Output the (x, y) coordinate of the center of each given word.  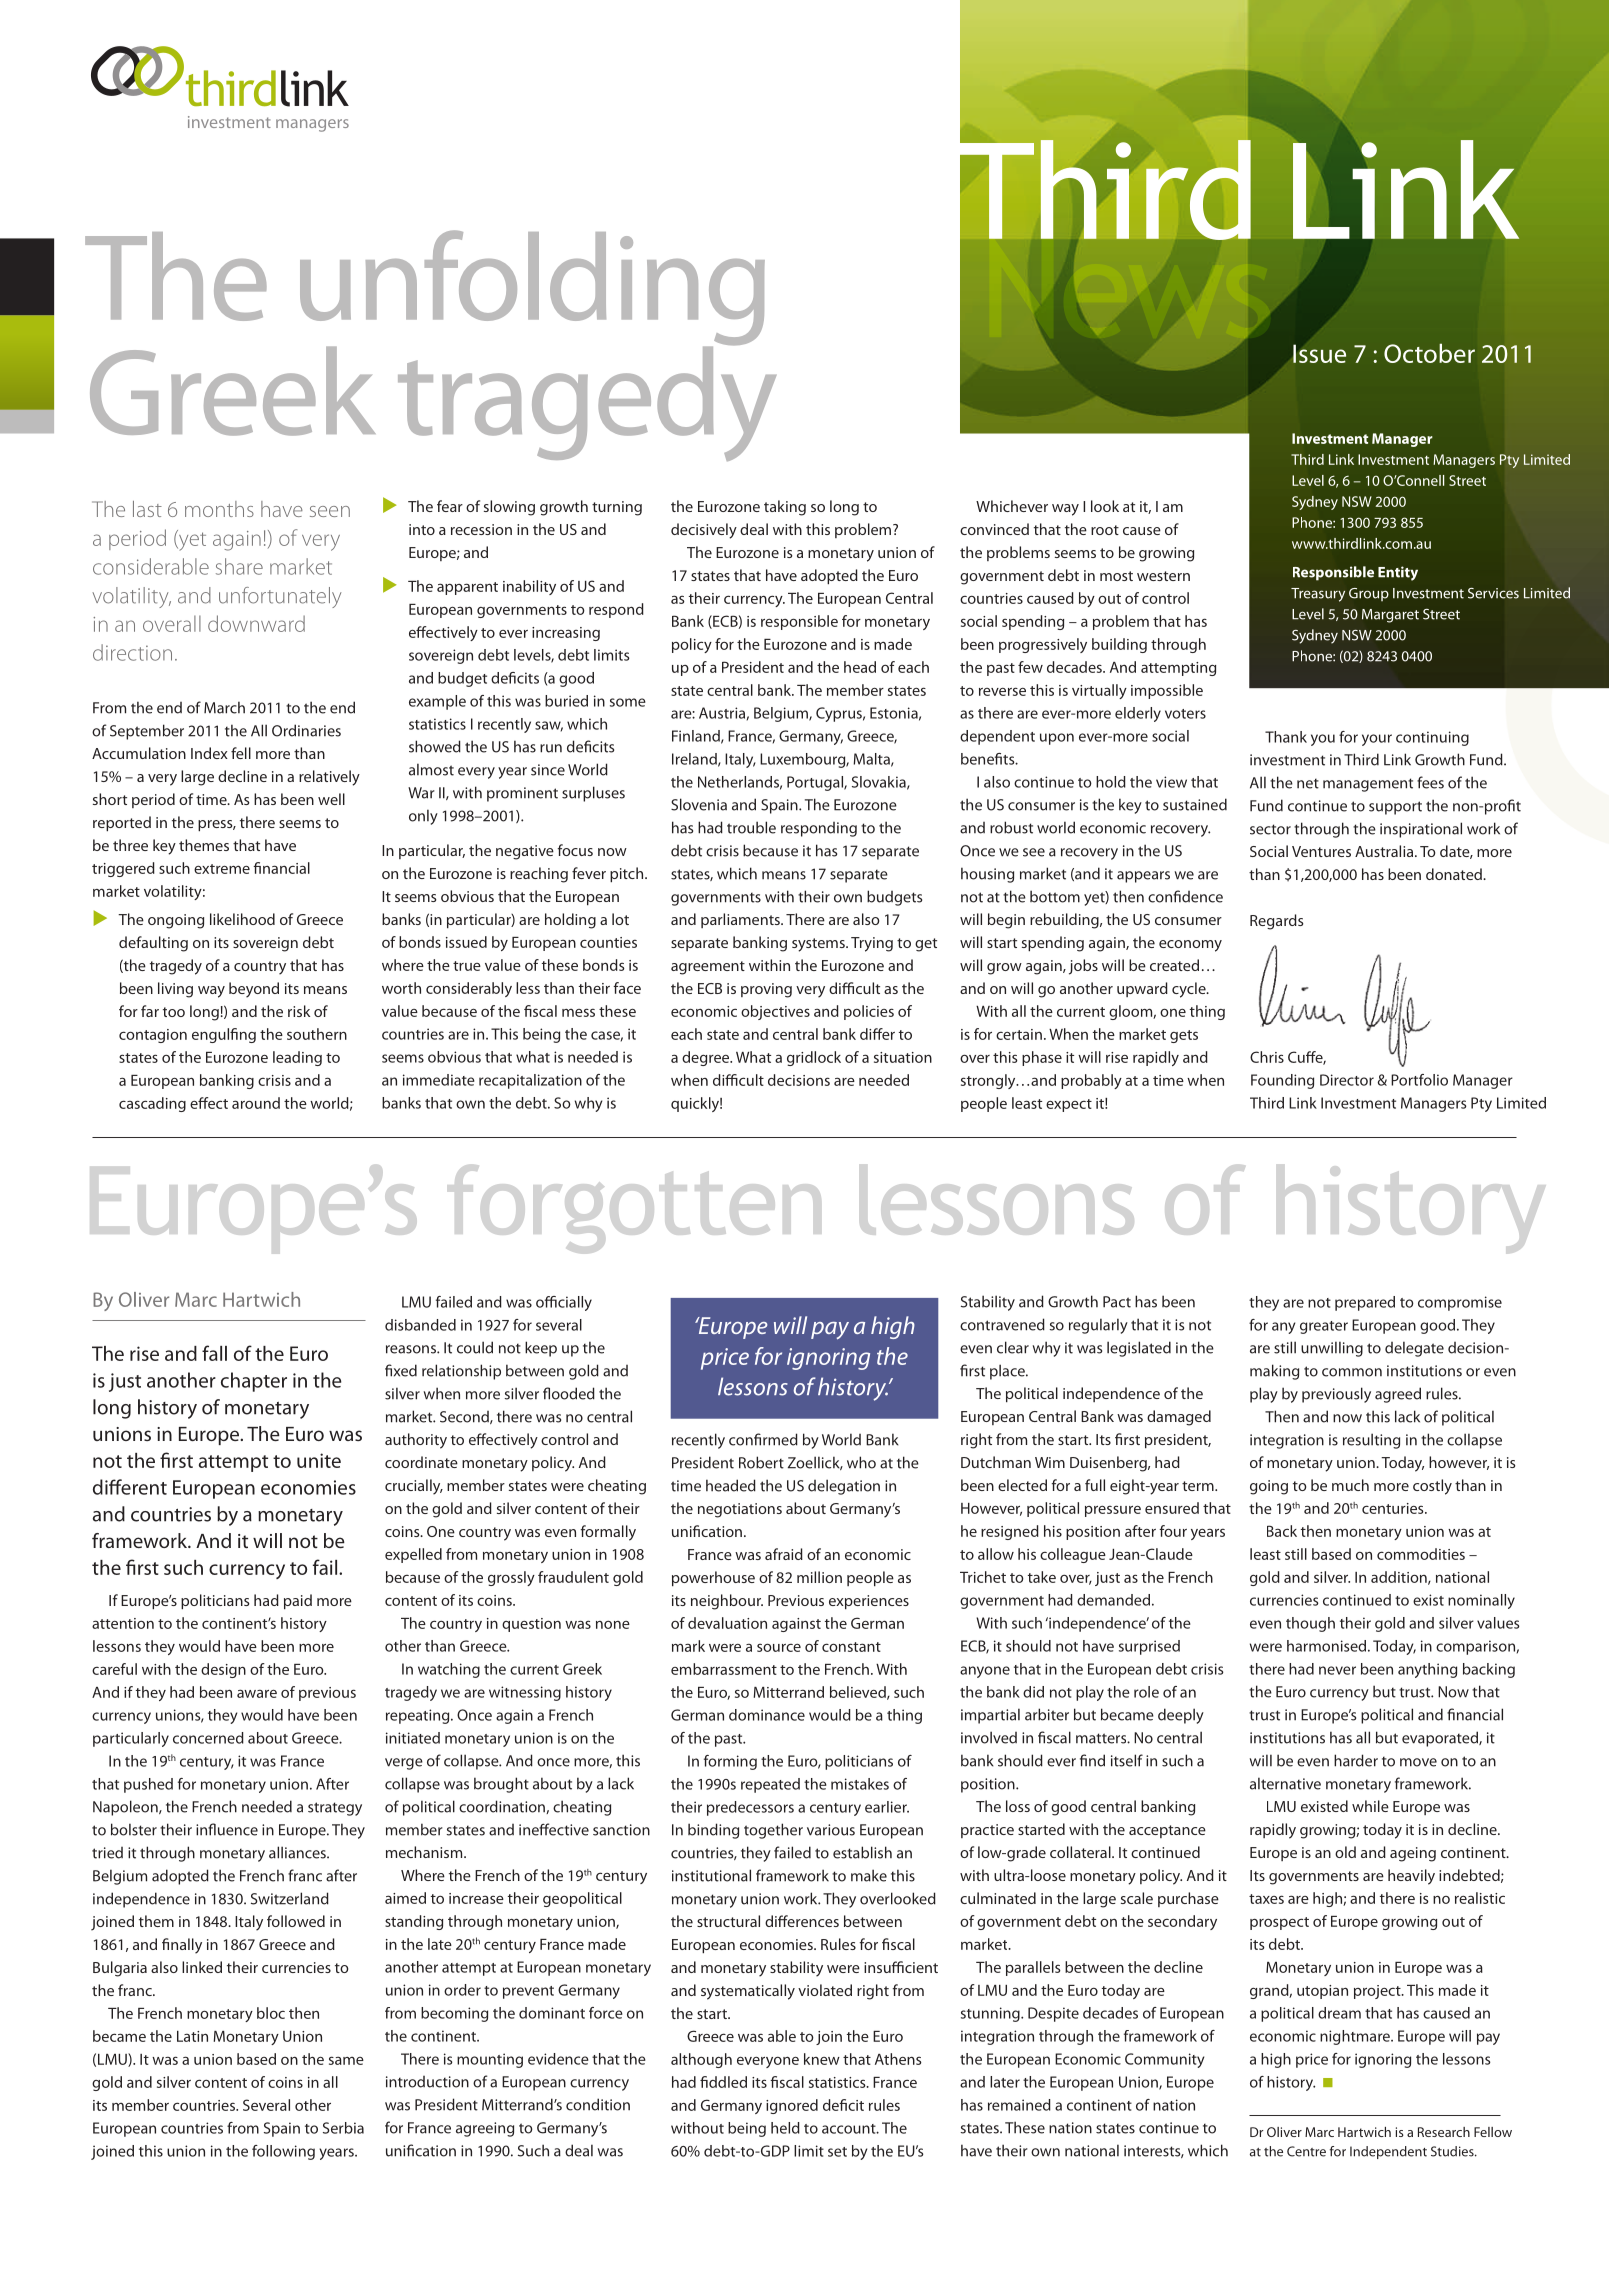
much (1350, 1485)
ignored (792, 2106)
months (219, 509)
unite (319, 1460)
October (1429, 353)
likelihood (242, 919)
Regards (1277, 922)
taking (785, 508)
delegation (844, 1487)
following (283, 2152)
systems (819, 945)
